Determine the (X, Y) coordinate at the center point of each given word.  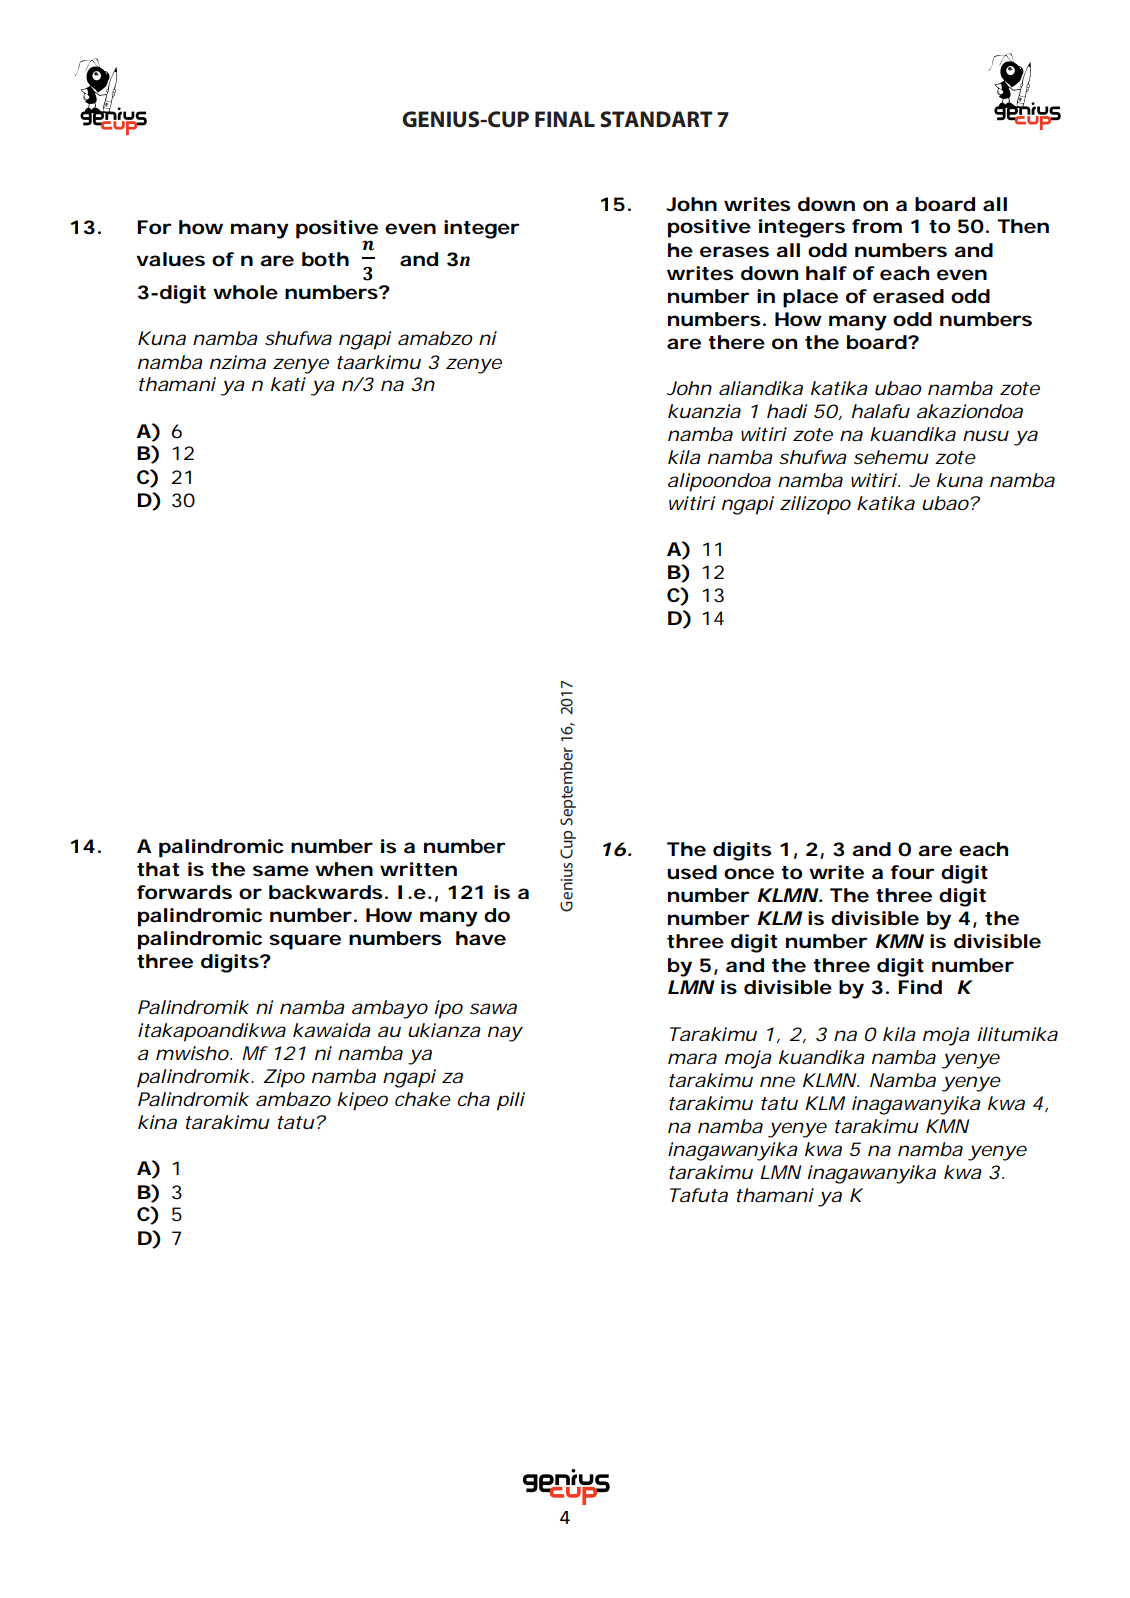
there (736, 342)
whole (245, 292)
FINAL (565, 119)
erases (734, 252)
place (810, 298)
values (170, 259)
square (305, 942)
